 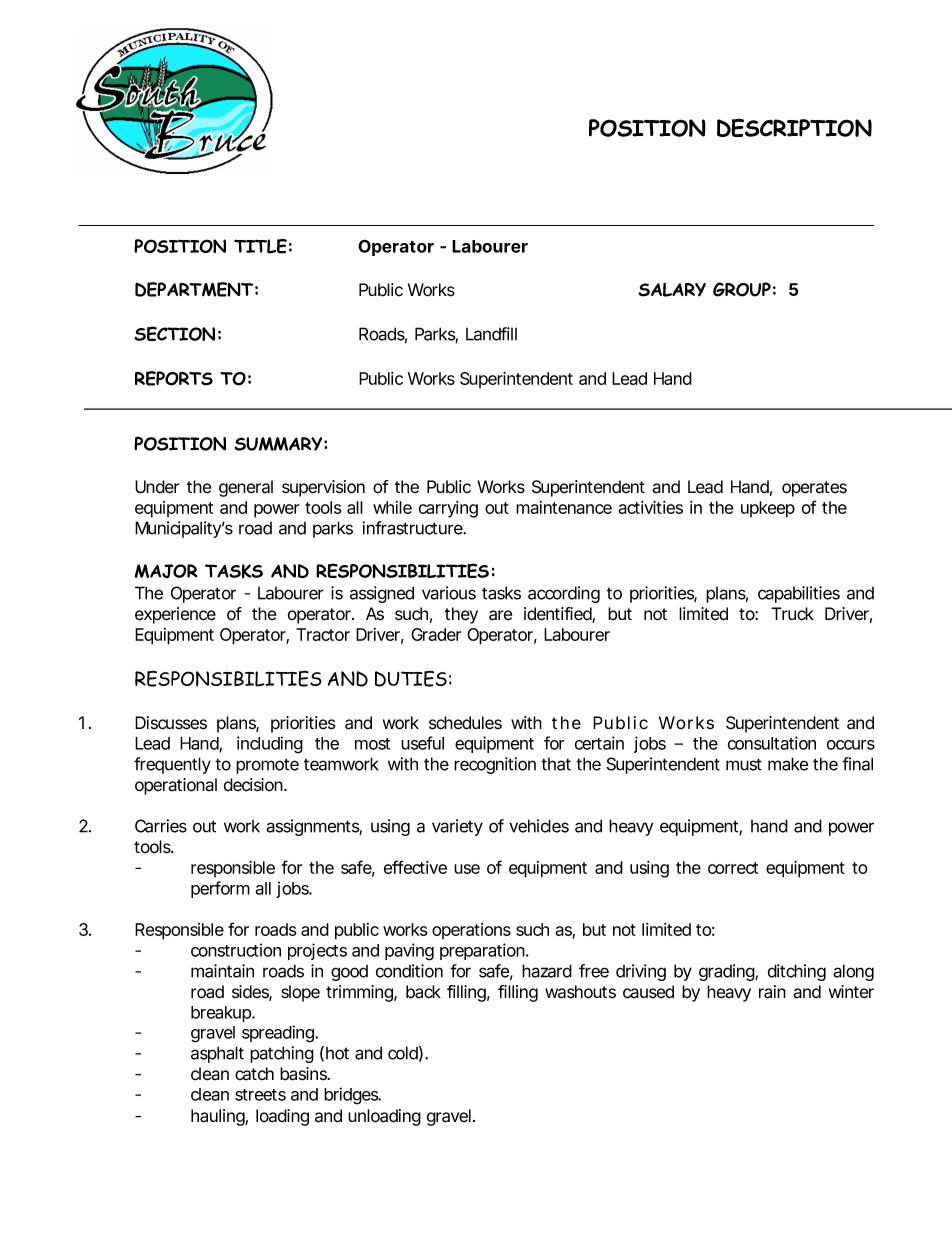 What do you see at coordinates (500, 615) in the screenshot?
I see `are` at bounding box center [500, 615].
